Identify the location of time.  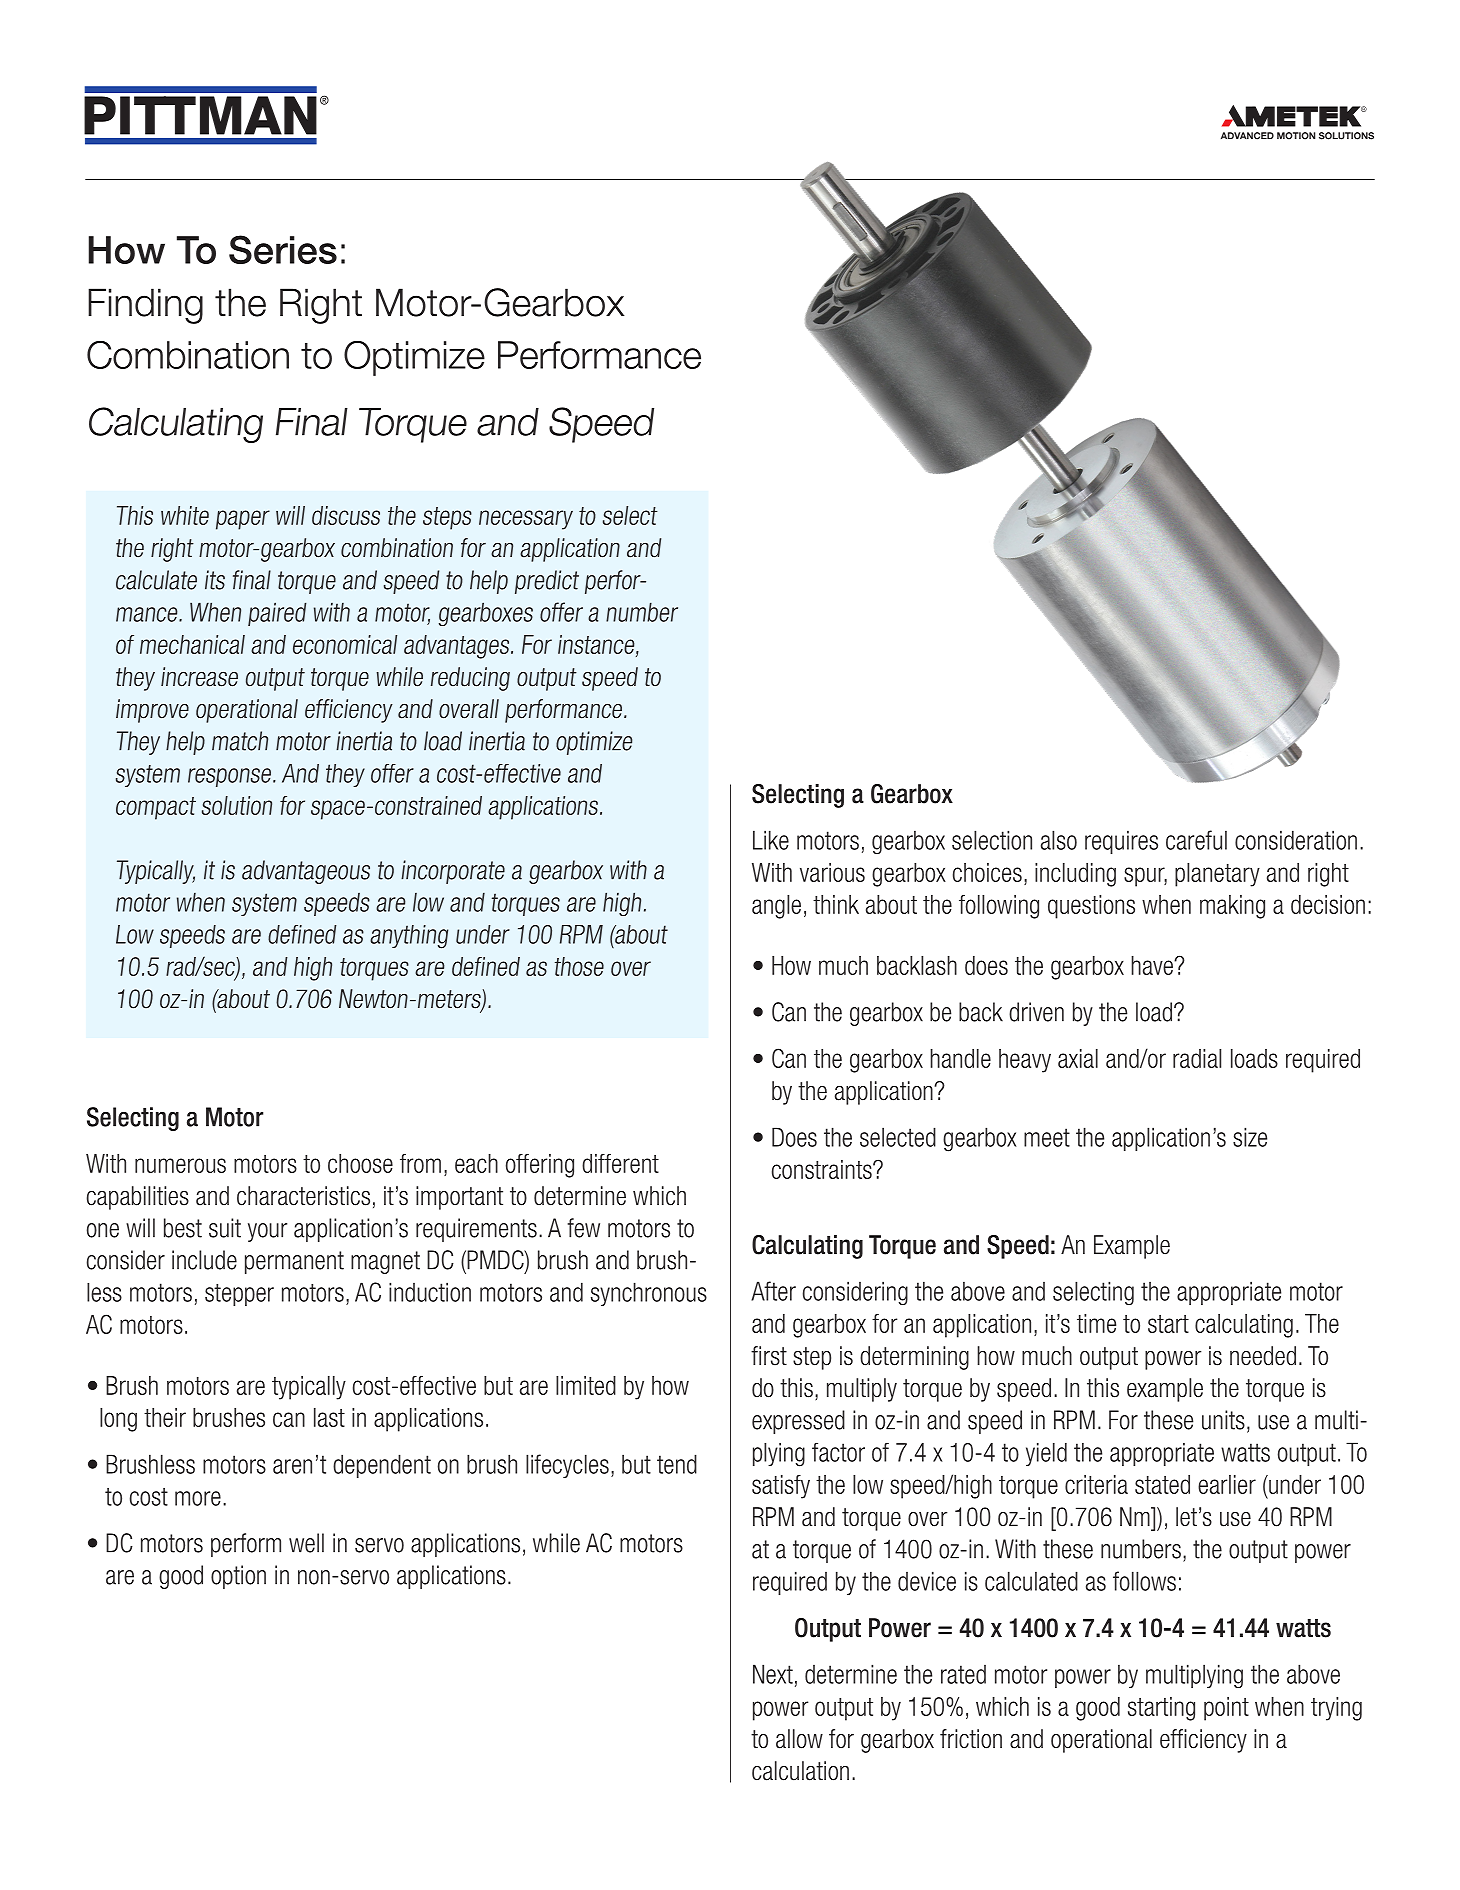
(1096, 1323).
